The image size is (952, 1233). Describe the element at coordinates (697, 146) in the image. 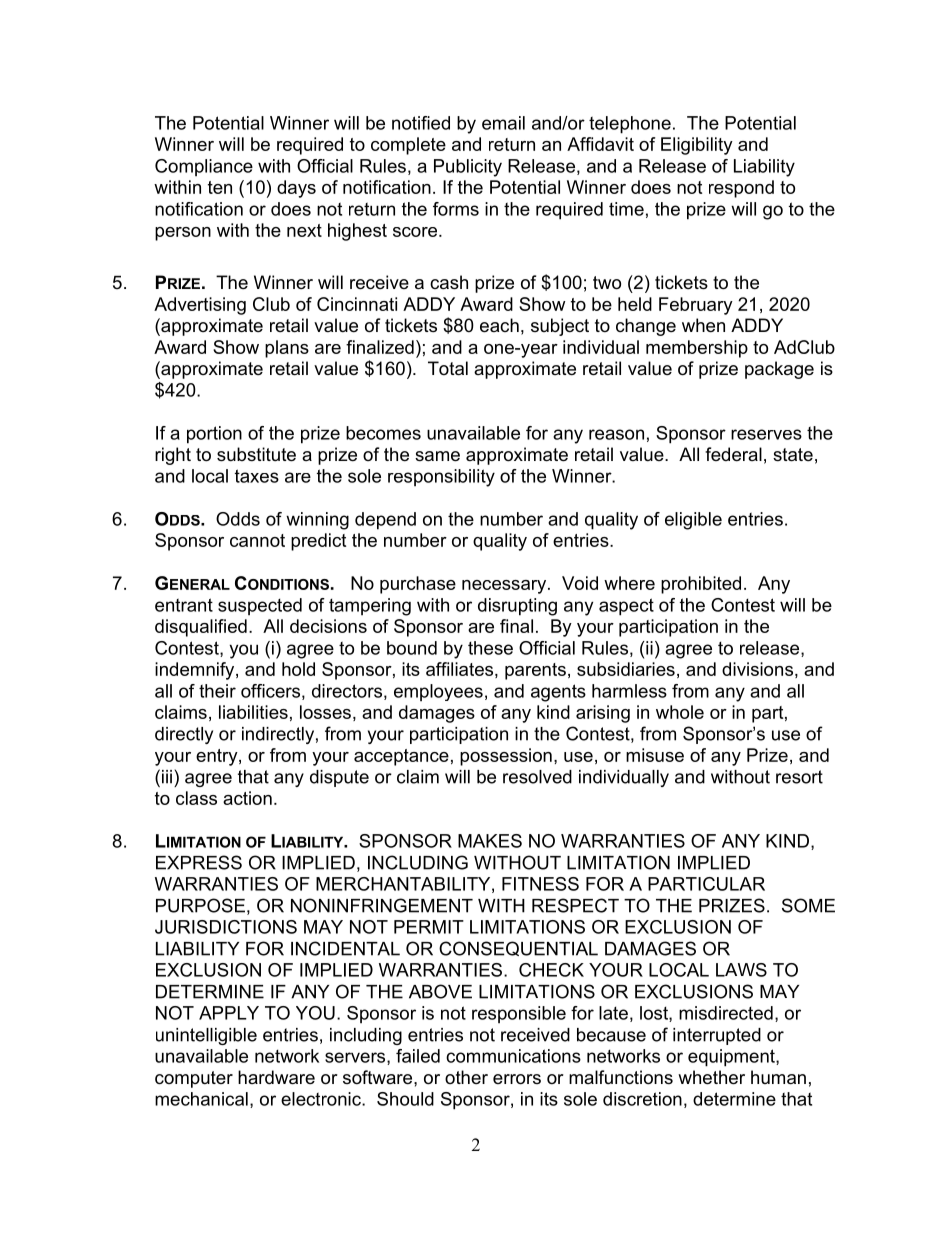

I see `Eligibility` at that location.
